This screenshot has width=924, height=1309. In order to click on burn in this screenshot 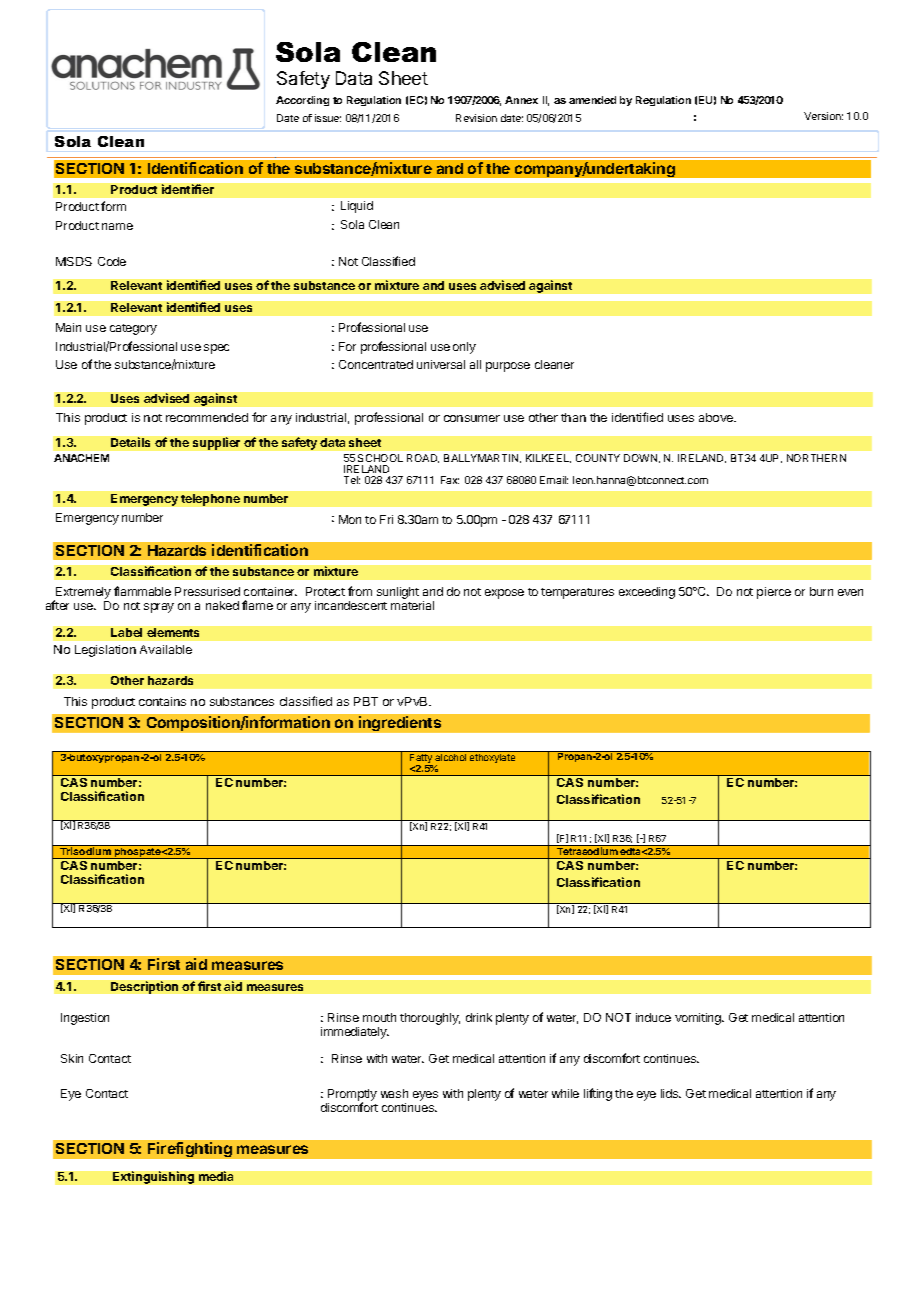, I will do `click(821, 591)`.
